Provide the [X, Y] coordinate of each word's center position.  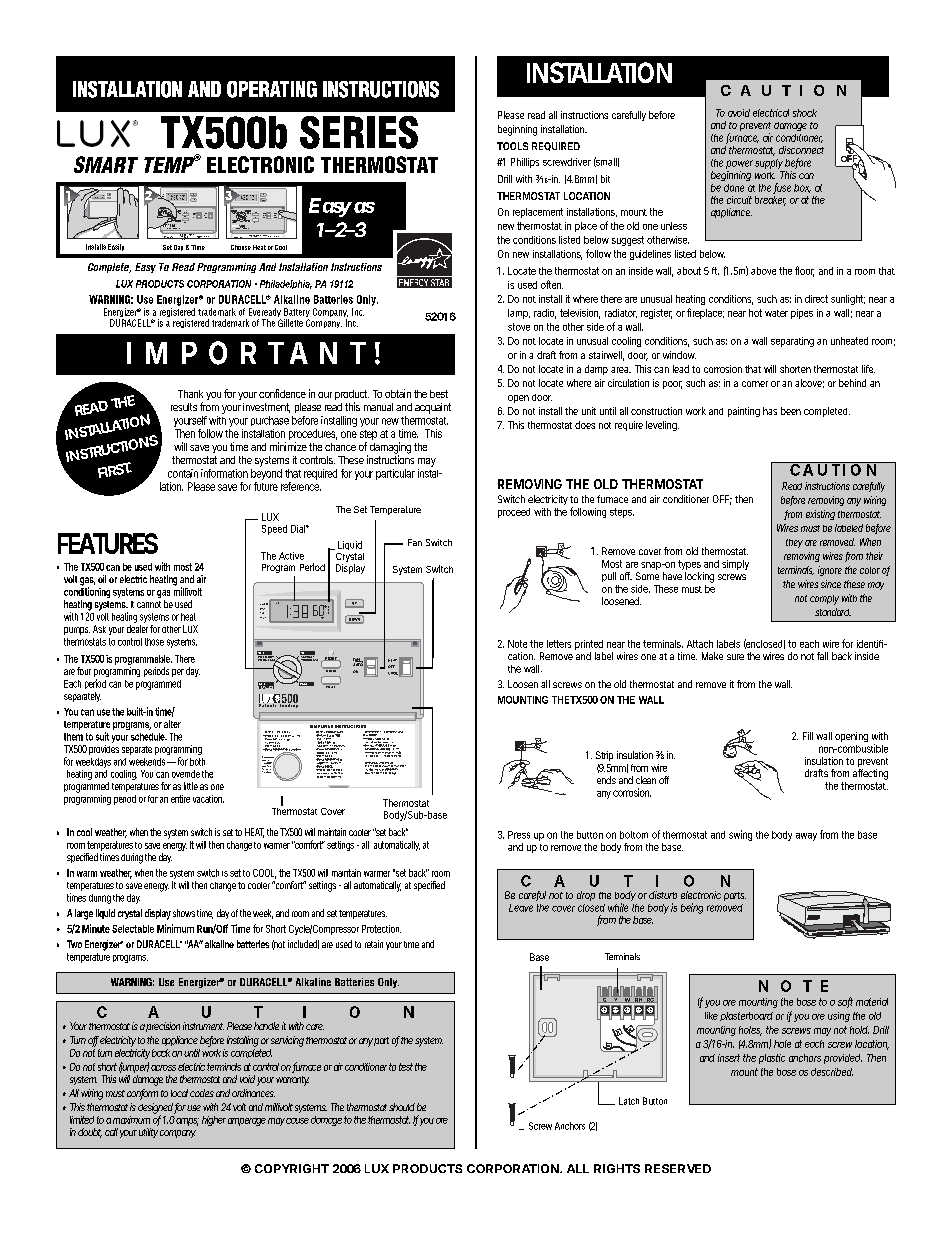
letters [559, 644]
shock [805, 113]
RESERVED [678, 1168]
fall [822, 656]
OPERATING [272, 89]
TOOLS [512, 146]
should [402, 1107]
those [154, 642]
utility [148, 1133]
